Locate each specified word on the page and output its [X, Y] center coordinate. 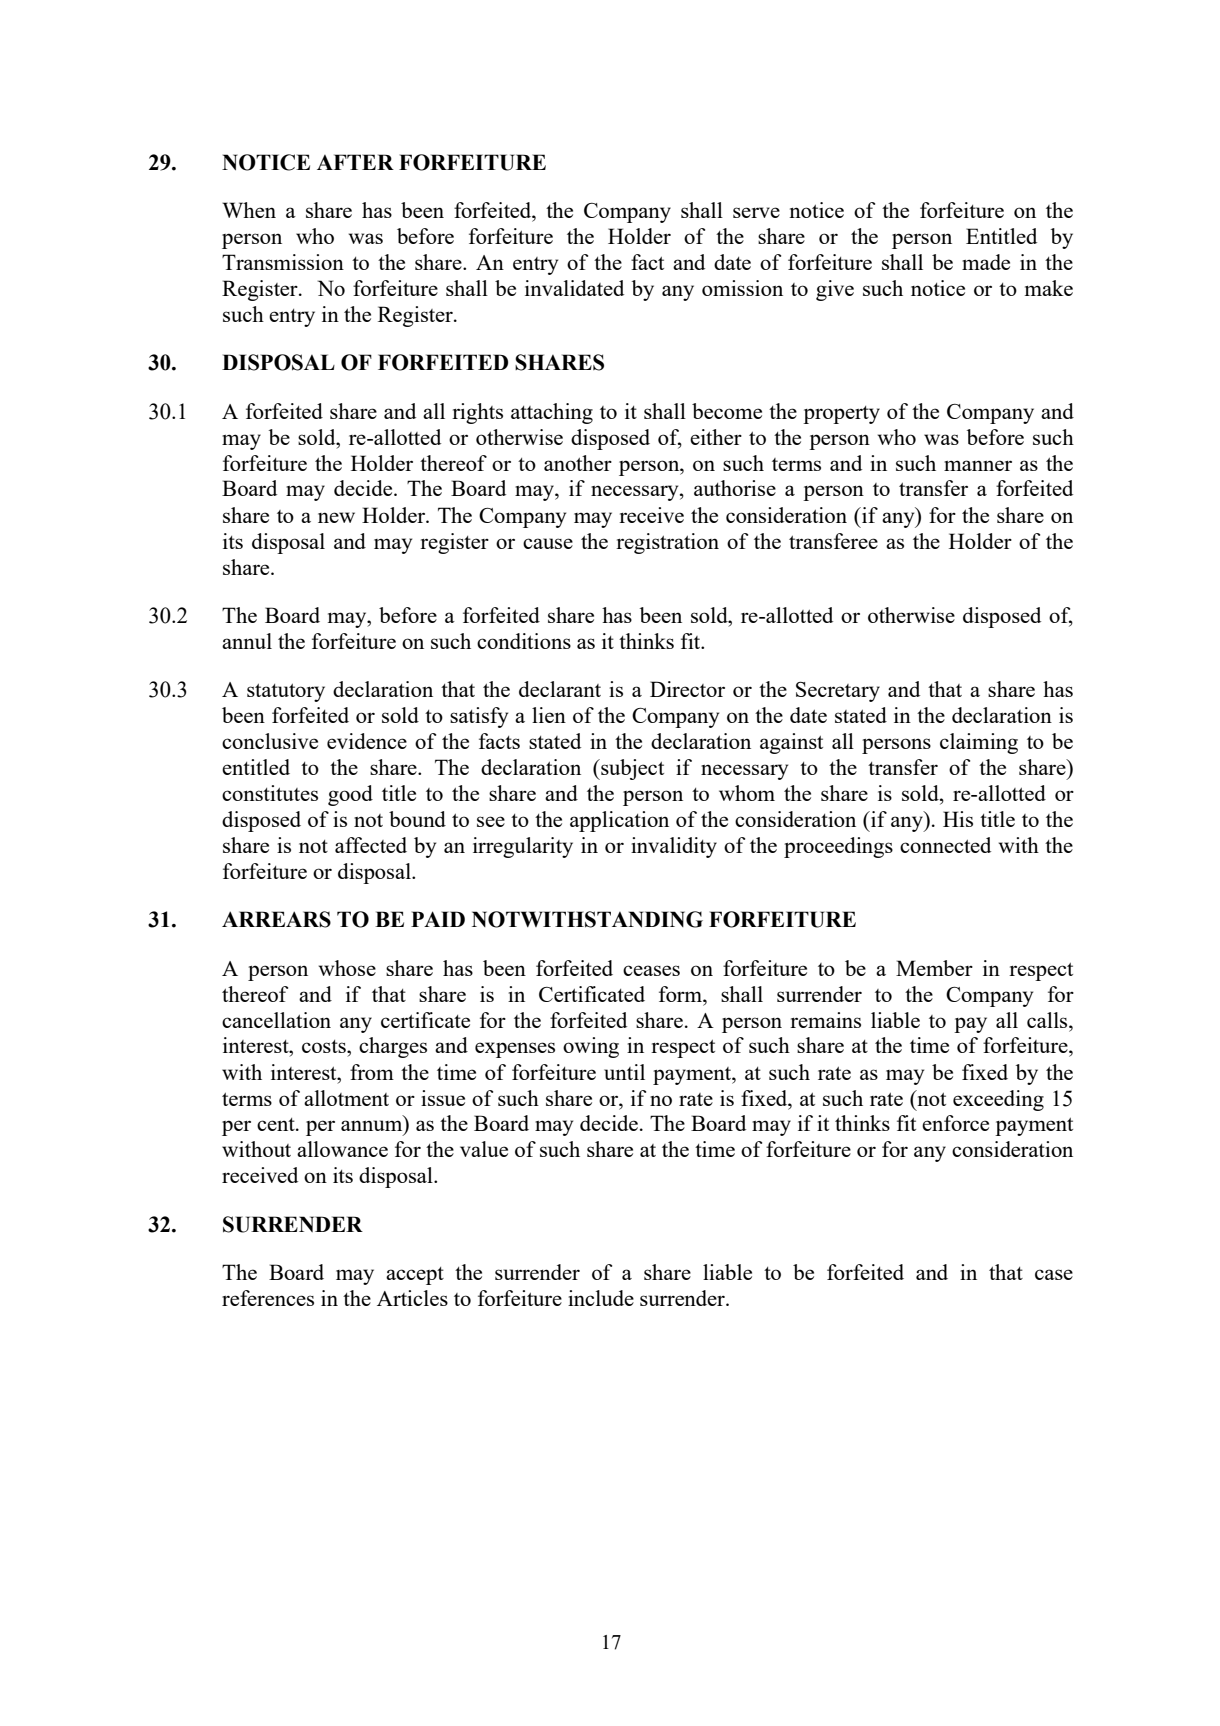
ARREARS [276, 919]
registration [667, 543]
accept [415, 1276]
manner [978, 465]
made [986, 262]
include [601, 1298]
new [336, 517]
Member [934, 968]
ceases [651, 970]
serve [756, 212]
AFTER [355, 162]
